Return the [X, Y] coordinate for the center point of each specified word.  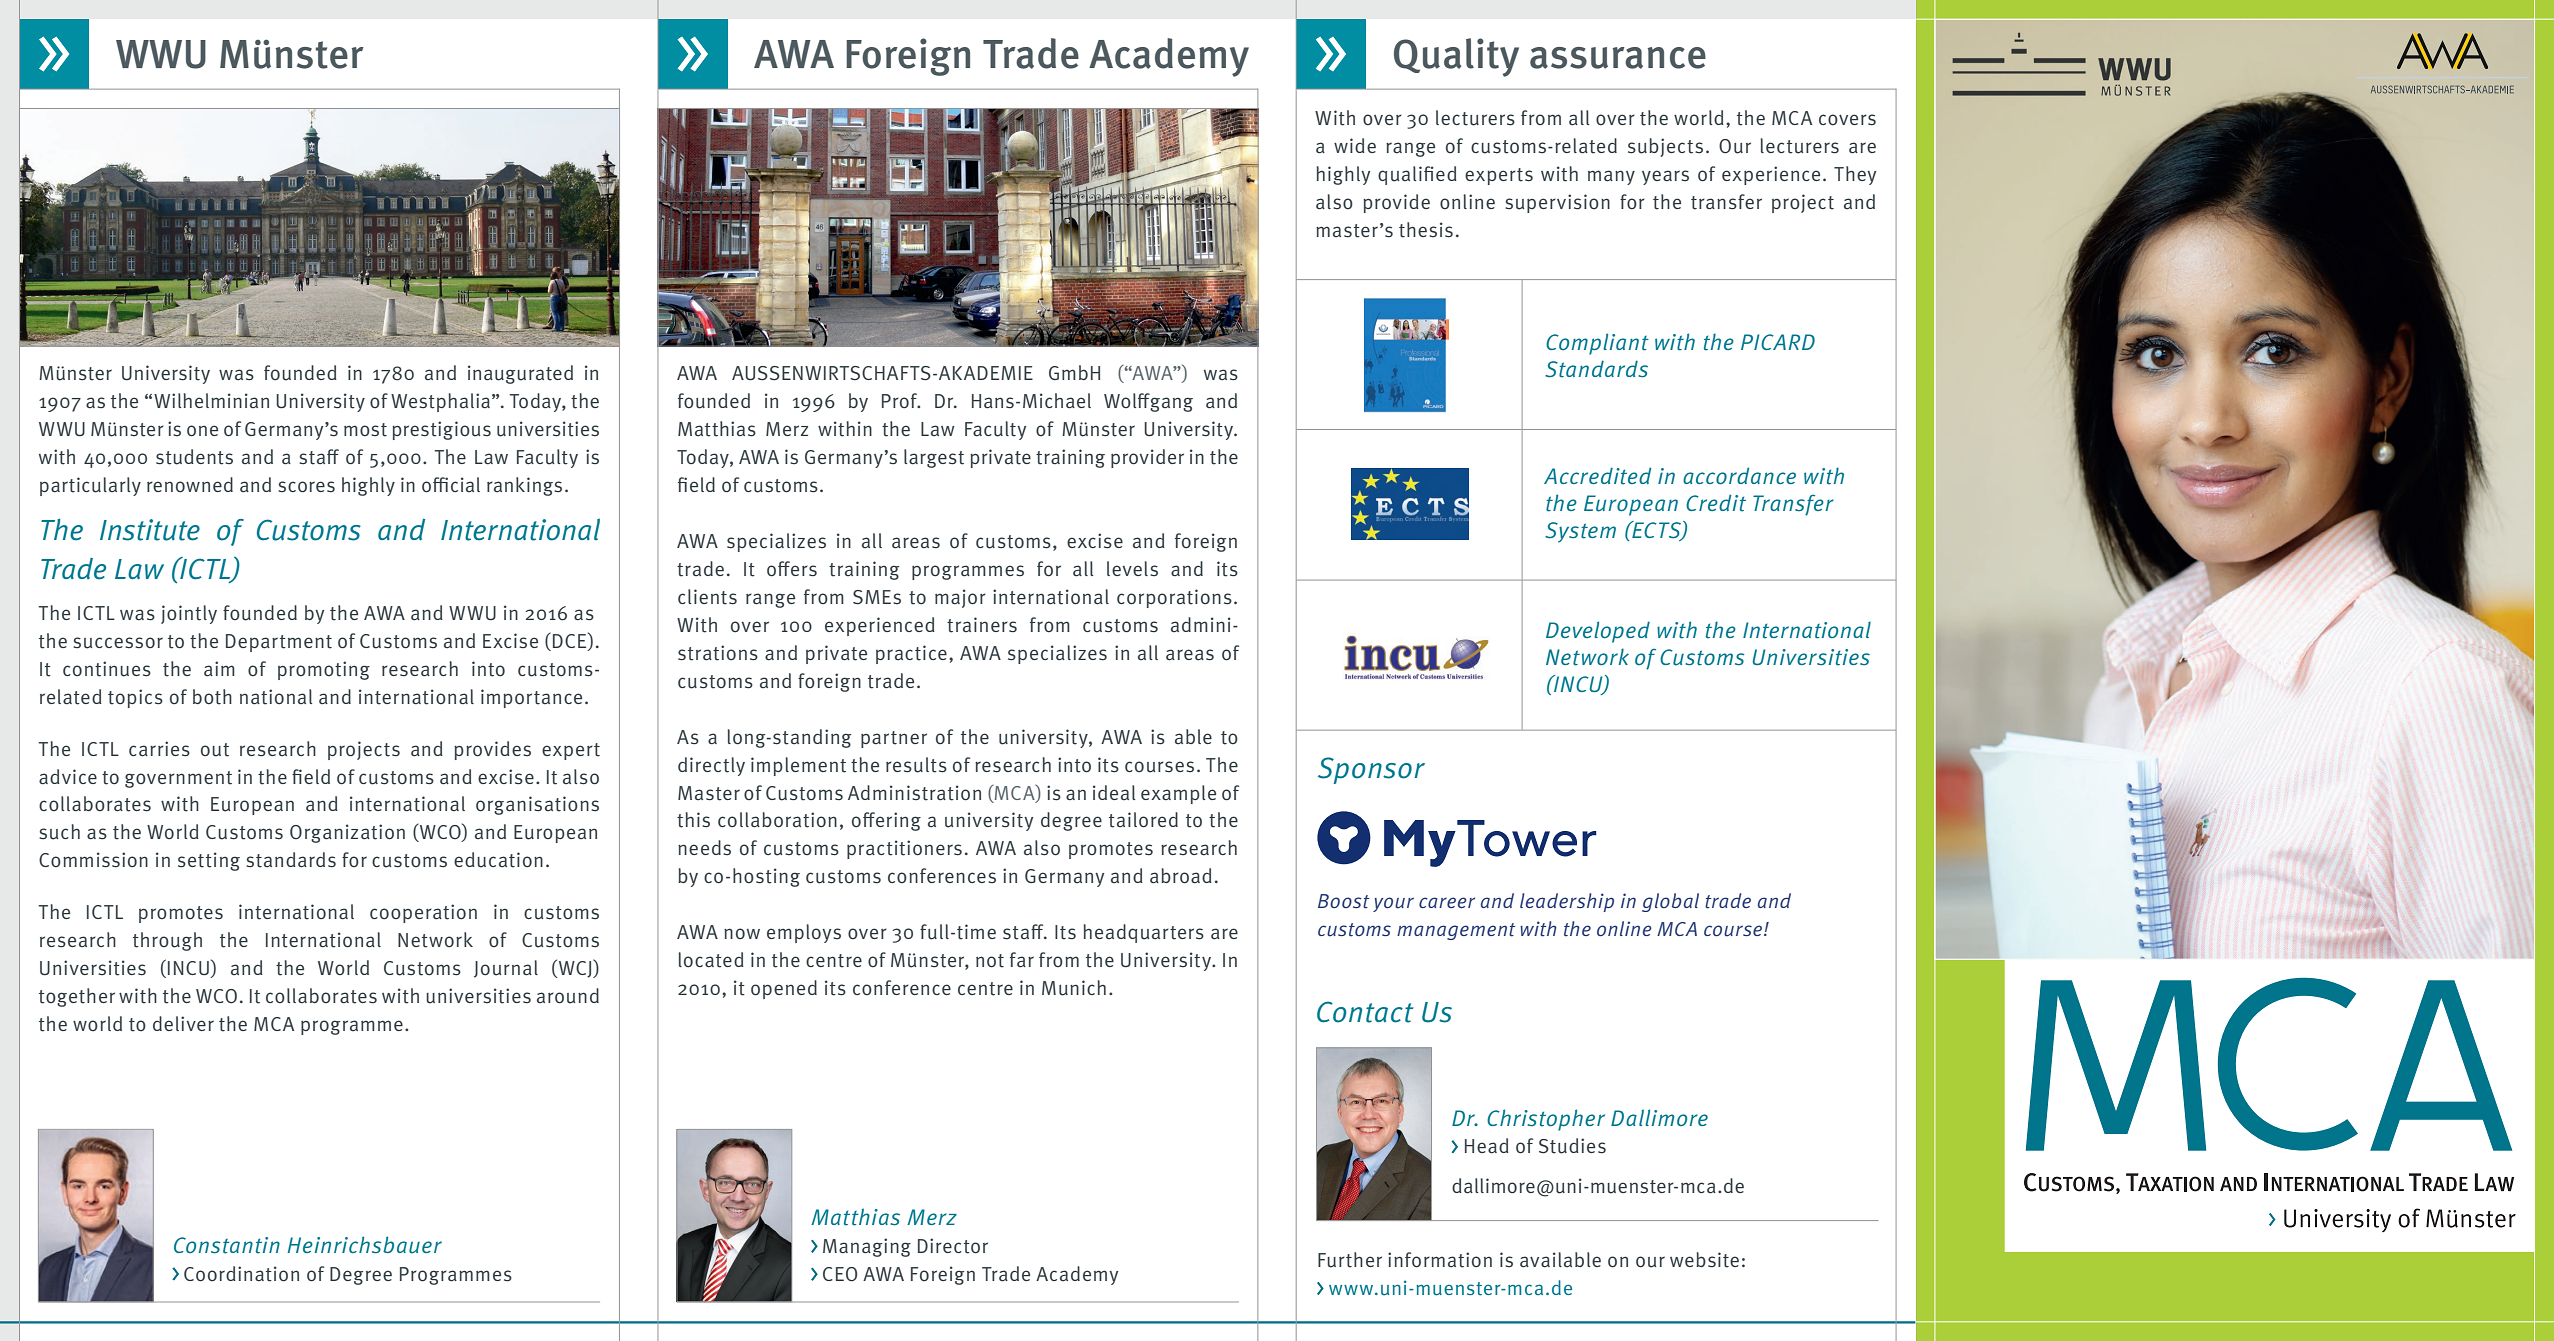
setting [209, 861]
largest [934, 458]
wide [1355, 145]
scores [306, 487]
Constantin [227, 1245]
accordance [1739, 475]
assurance [1618, 58]
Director [953, 1246]
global [1670, 902]
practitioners [904, 849]
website [1704, 1260]
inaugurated [520, 374]
